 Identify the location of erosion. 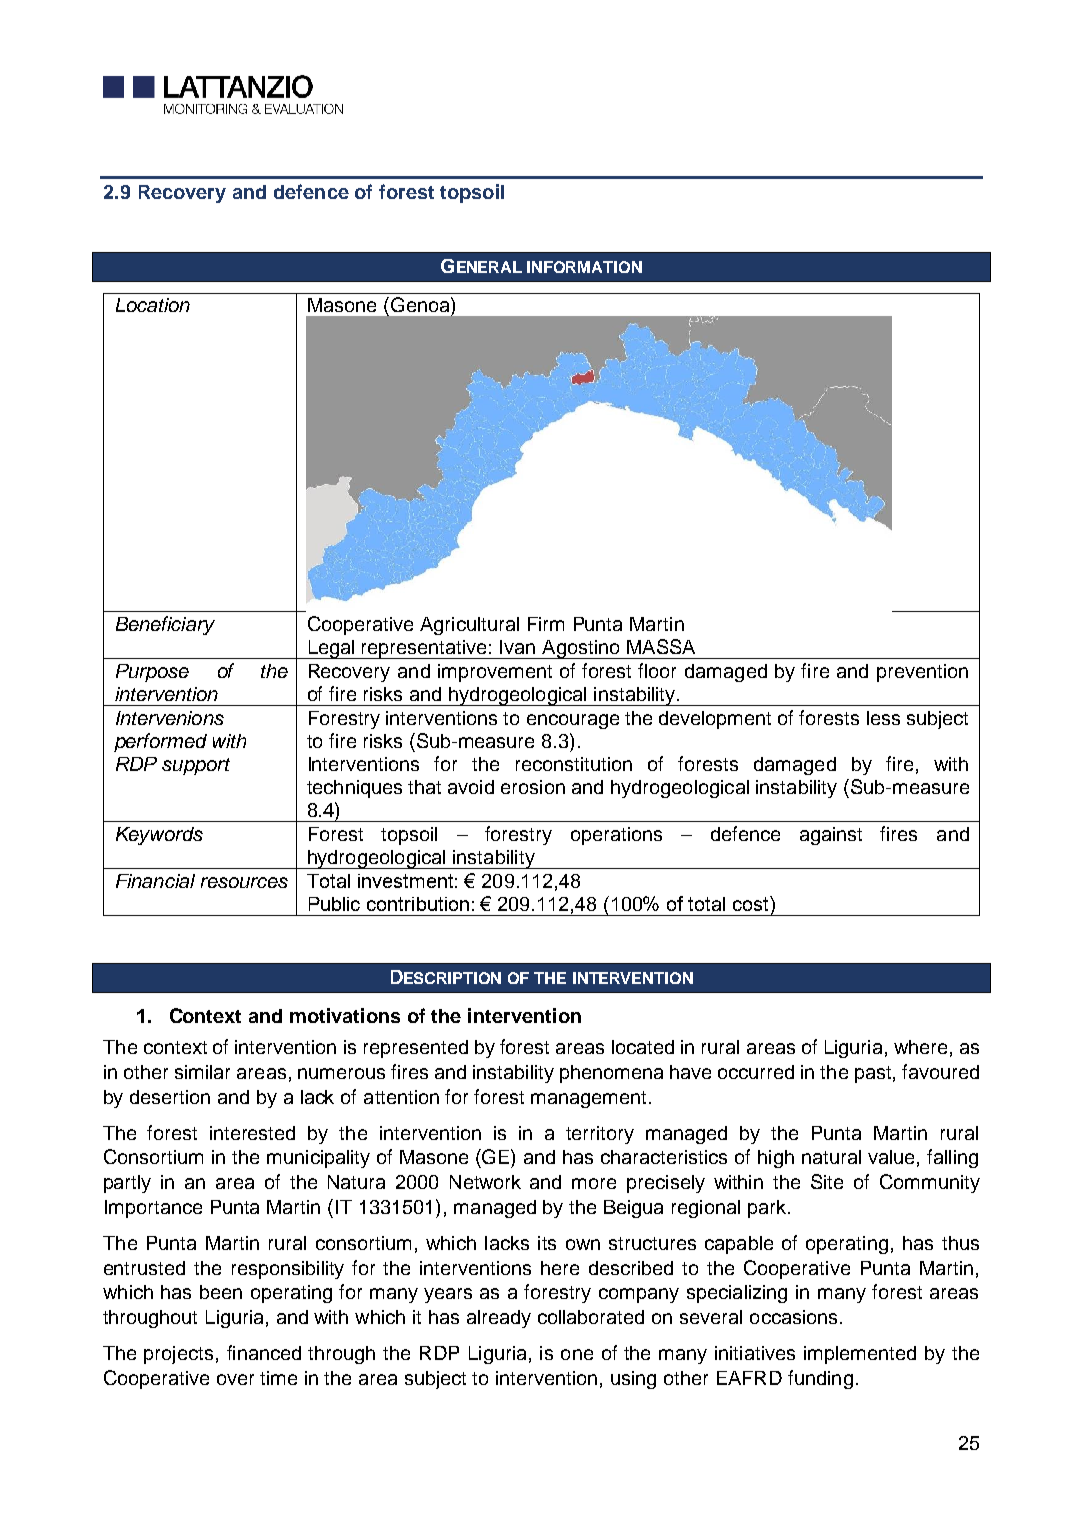
(533, 787).
